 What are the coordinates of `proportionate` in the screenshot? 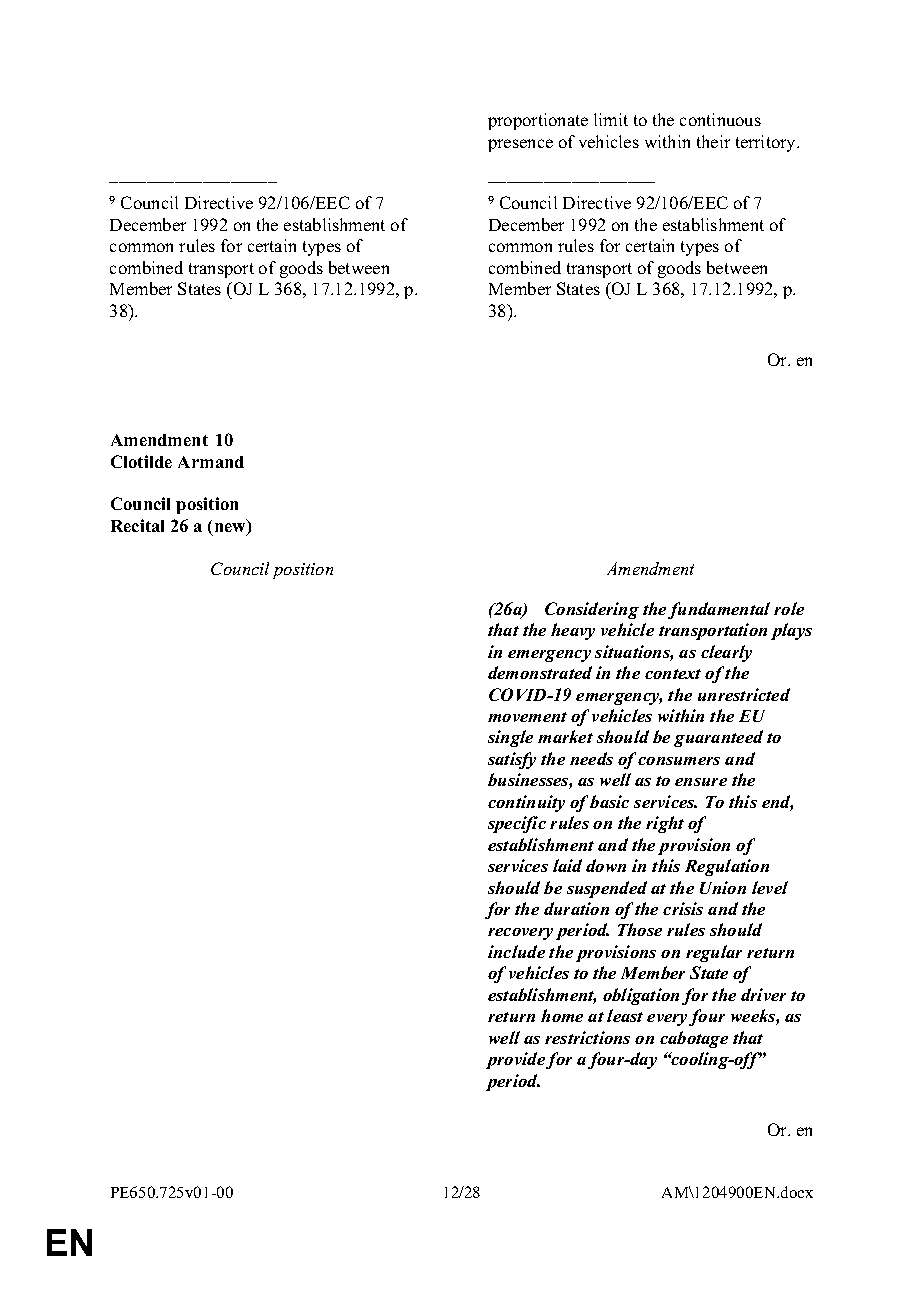 It's located at (538, 121).
